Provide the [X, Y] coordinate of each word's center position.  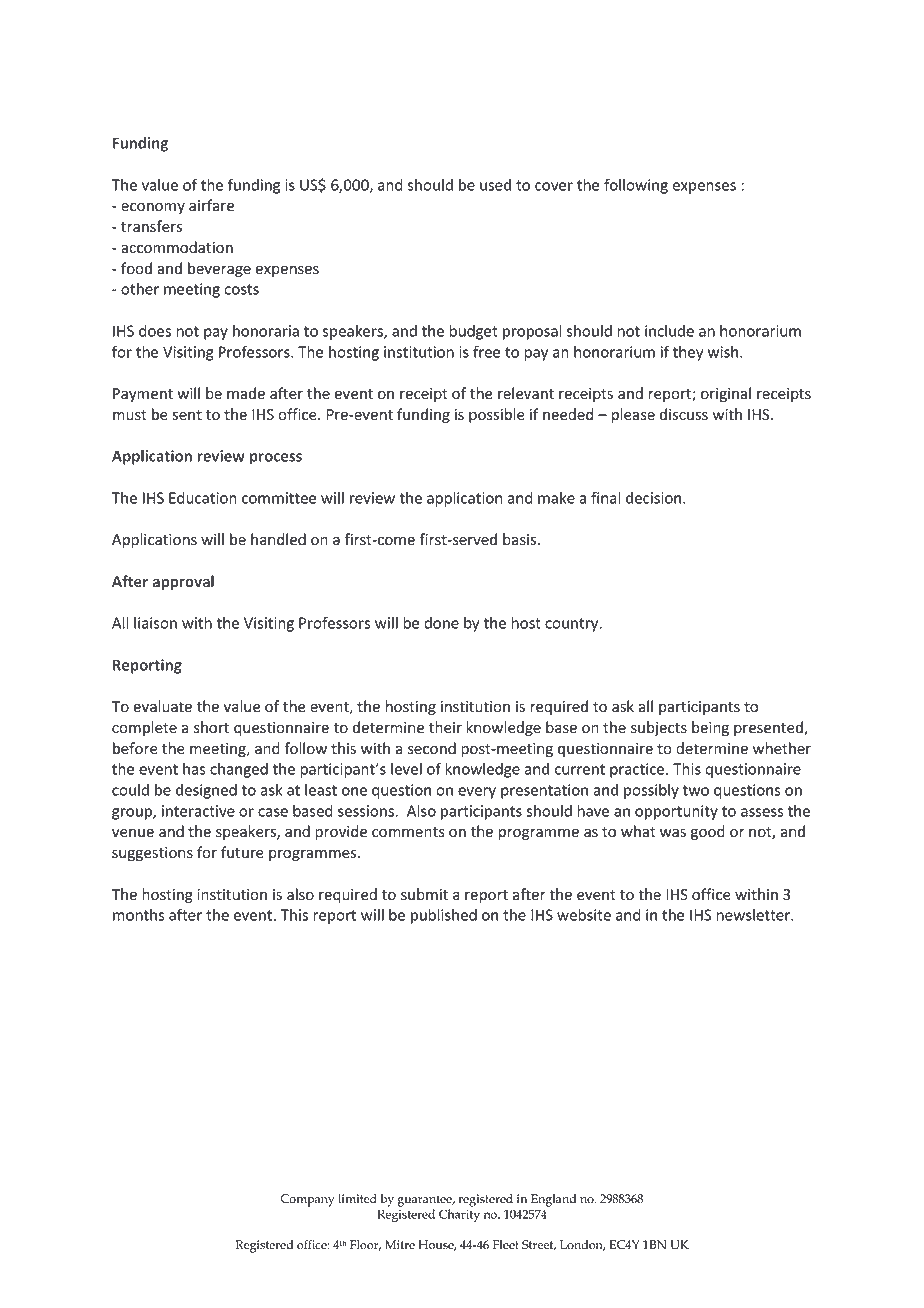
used [495, 185]
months [138, 915]
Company [308, 1200]
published [444, 916]
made [246, 393]
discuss [684, 414]
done [441, 623]
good [708, 832]
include [669, 331]
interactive [198, 811]
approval [183, 582]
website [584, 915]
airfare [211, 205]
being [710, 728]
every [477, 793]
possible [497, 415]
